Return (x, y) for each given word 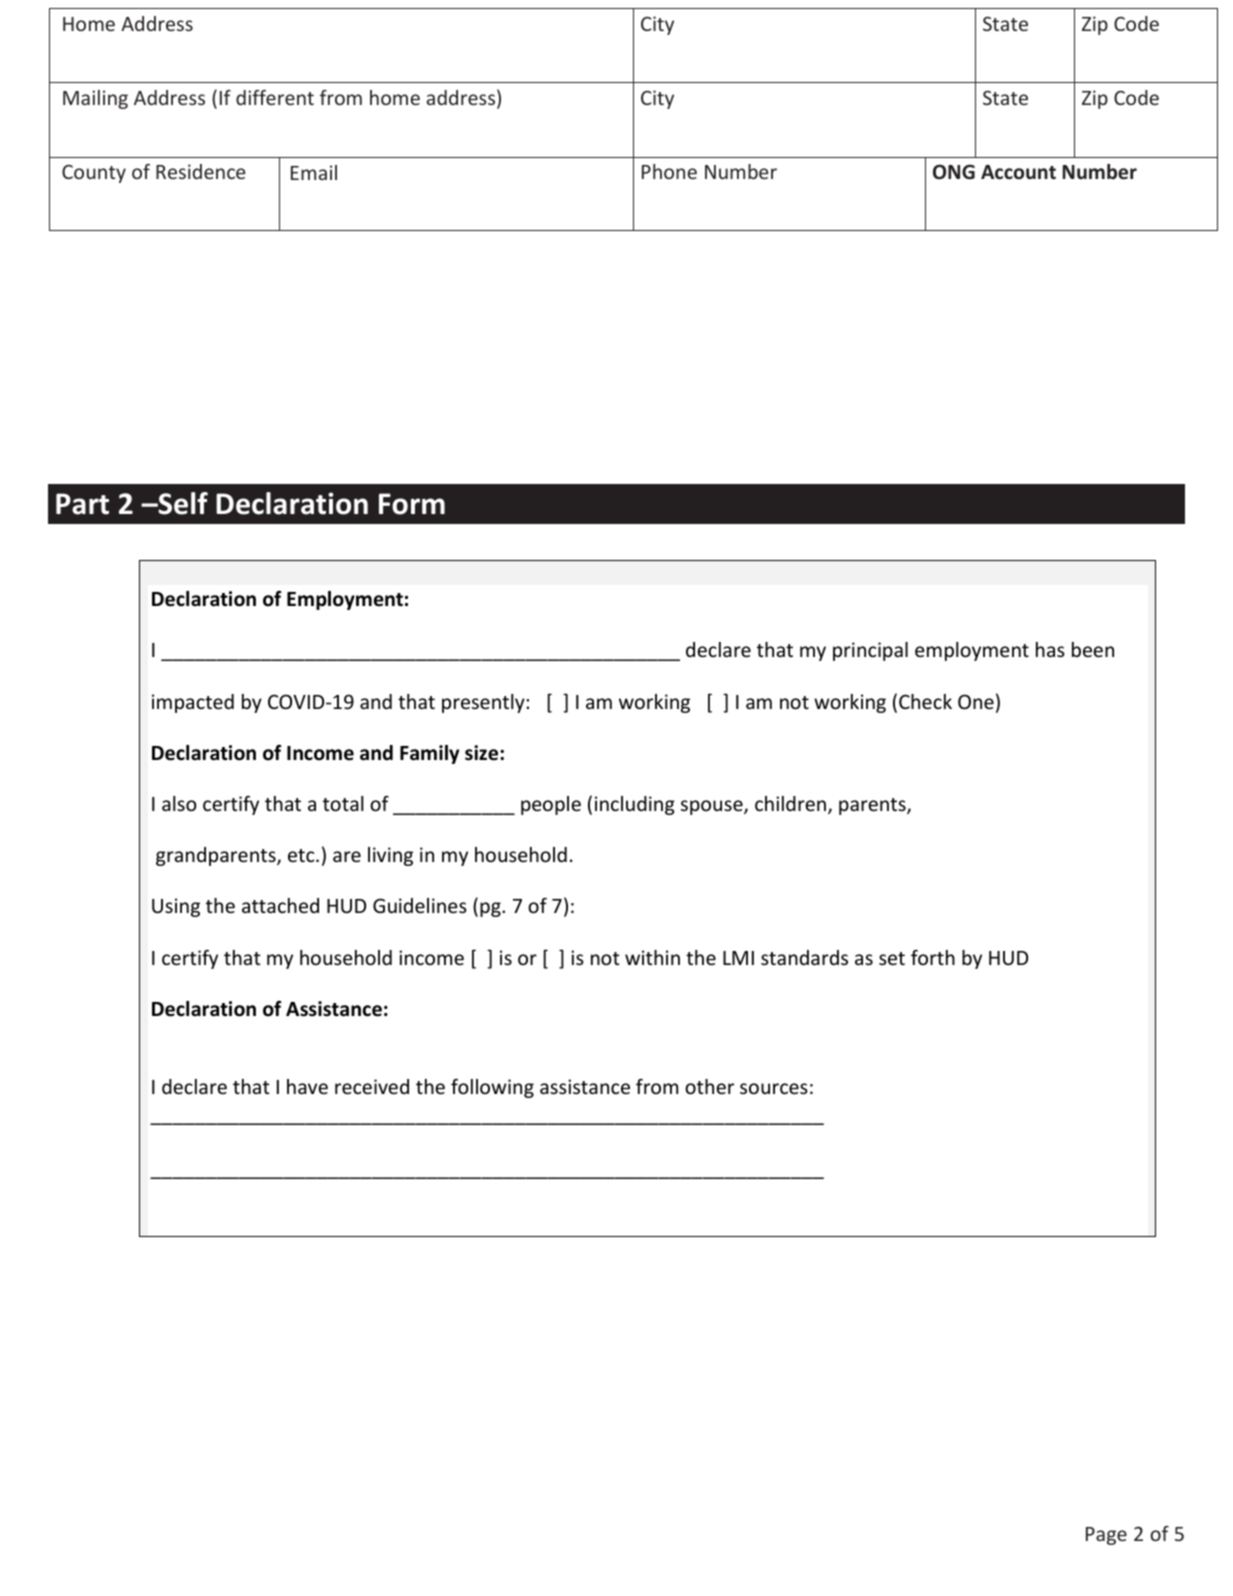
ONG (954, 172)
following (492, 1088)
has (1050, 649)
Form (412, 504)
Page (1106, 1536)
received (372, 1086)
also (179, 803)
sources (774, 1088)
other (709, 1086)
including (635, 805)
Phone (669, 171)
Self (182, 503)
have (307, 1086)
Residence (200, 171)
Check (925, 701)
